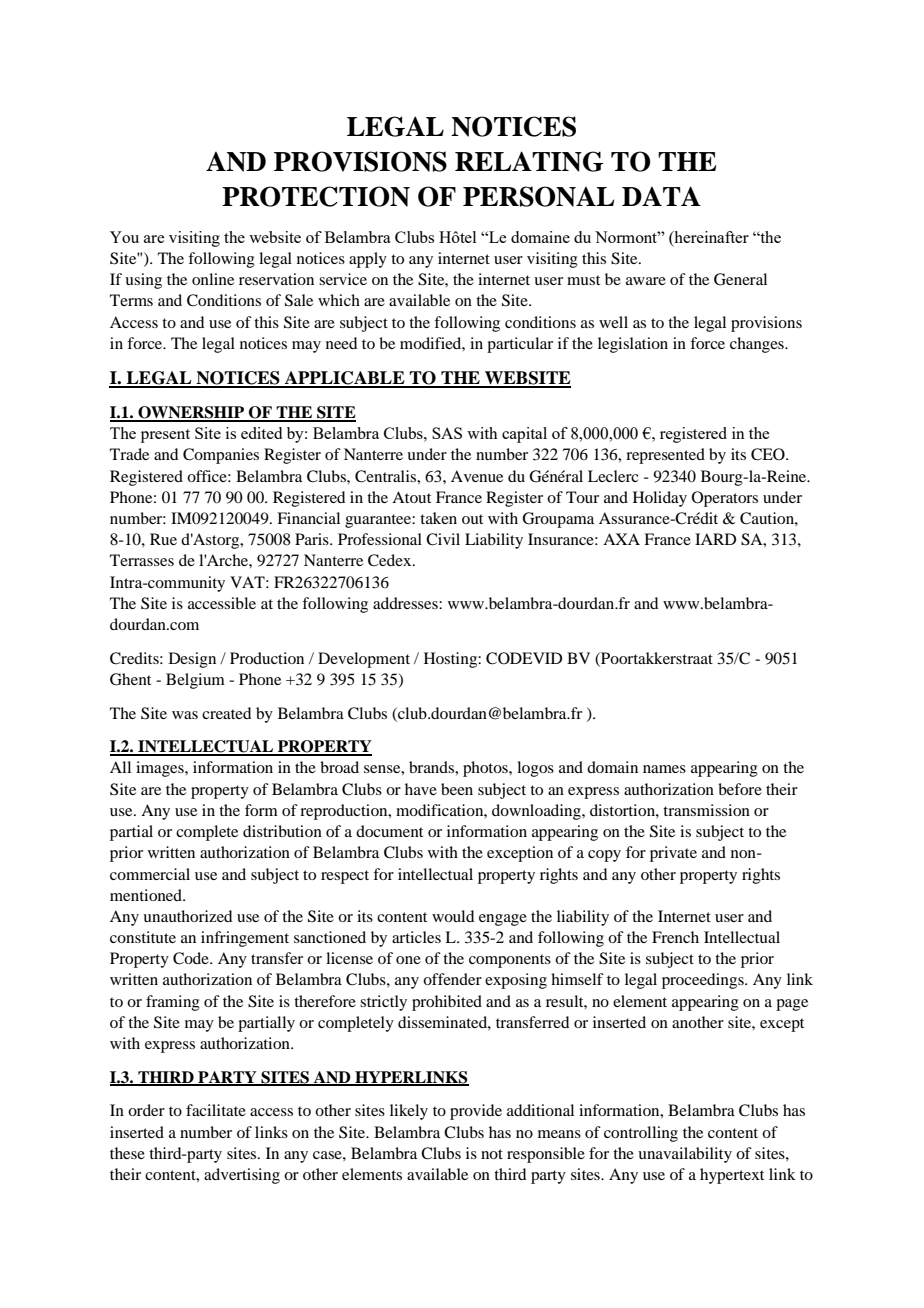 This page has width=924, height=1308. What do you see at coordinates (664, 769) in the page?
I see `names` at bounding box center [664, 769].
